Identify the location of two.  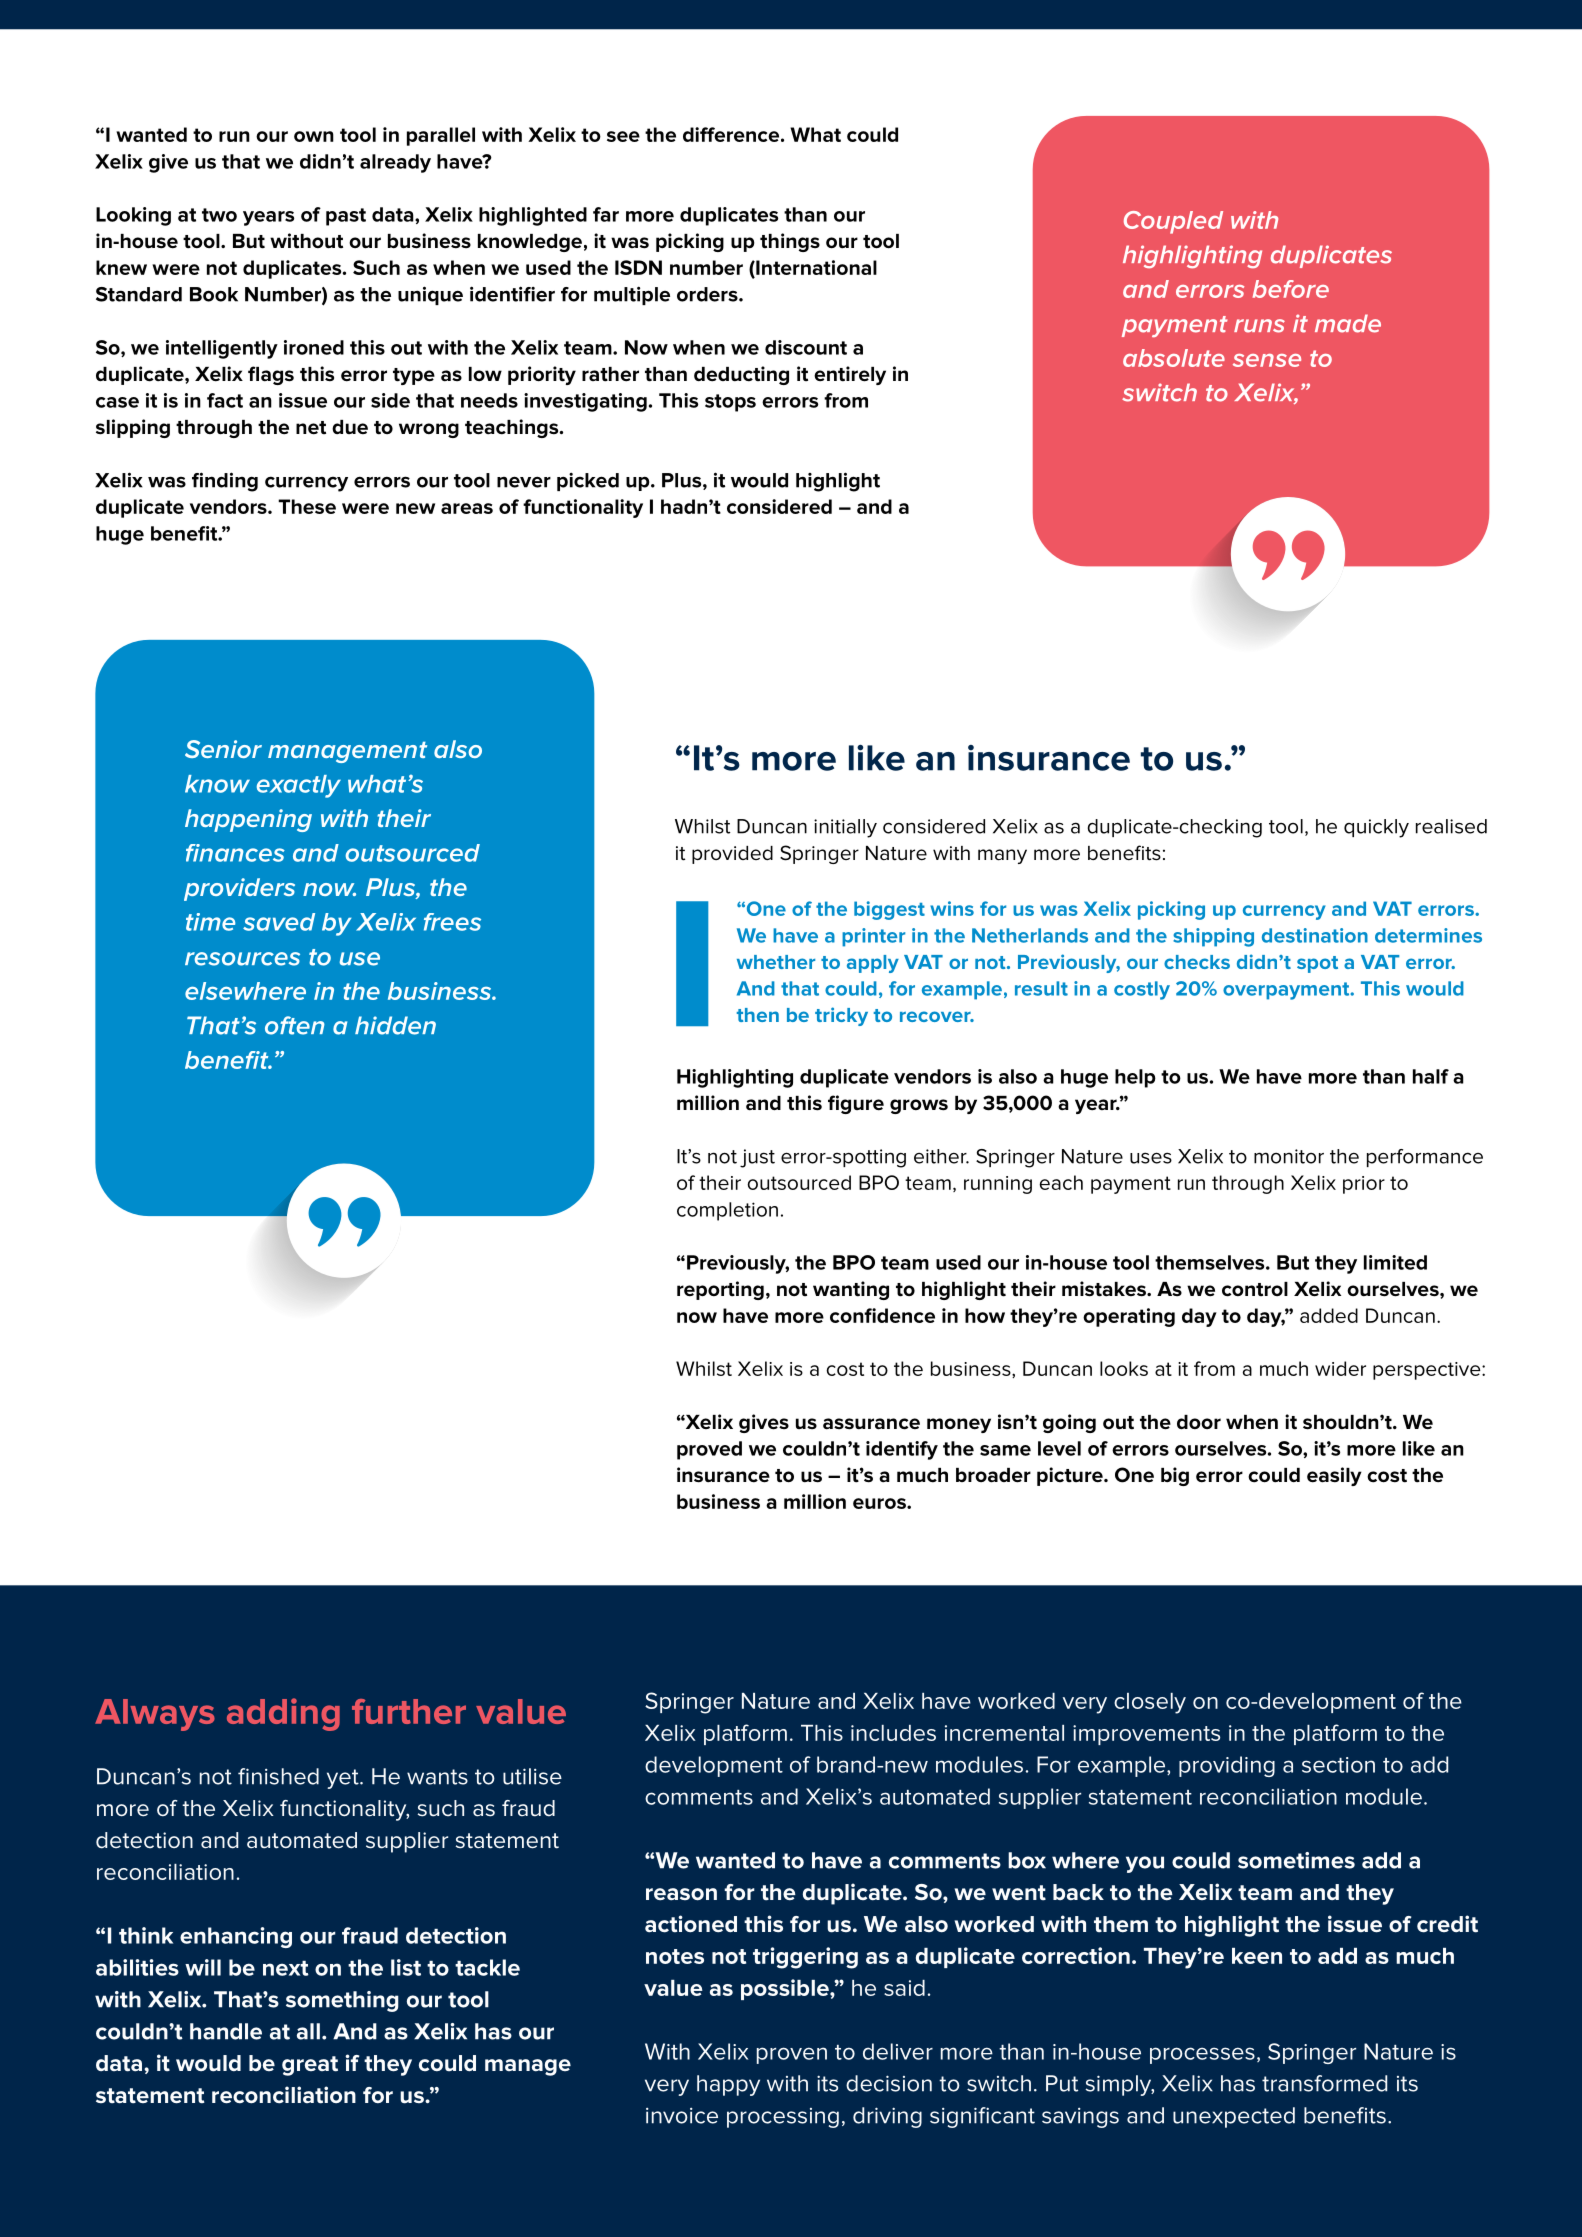
(219, 215).
